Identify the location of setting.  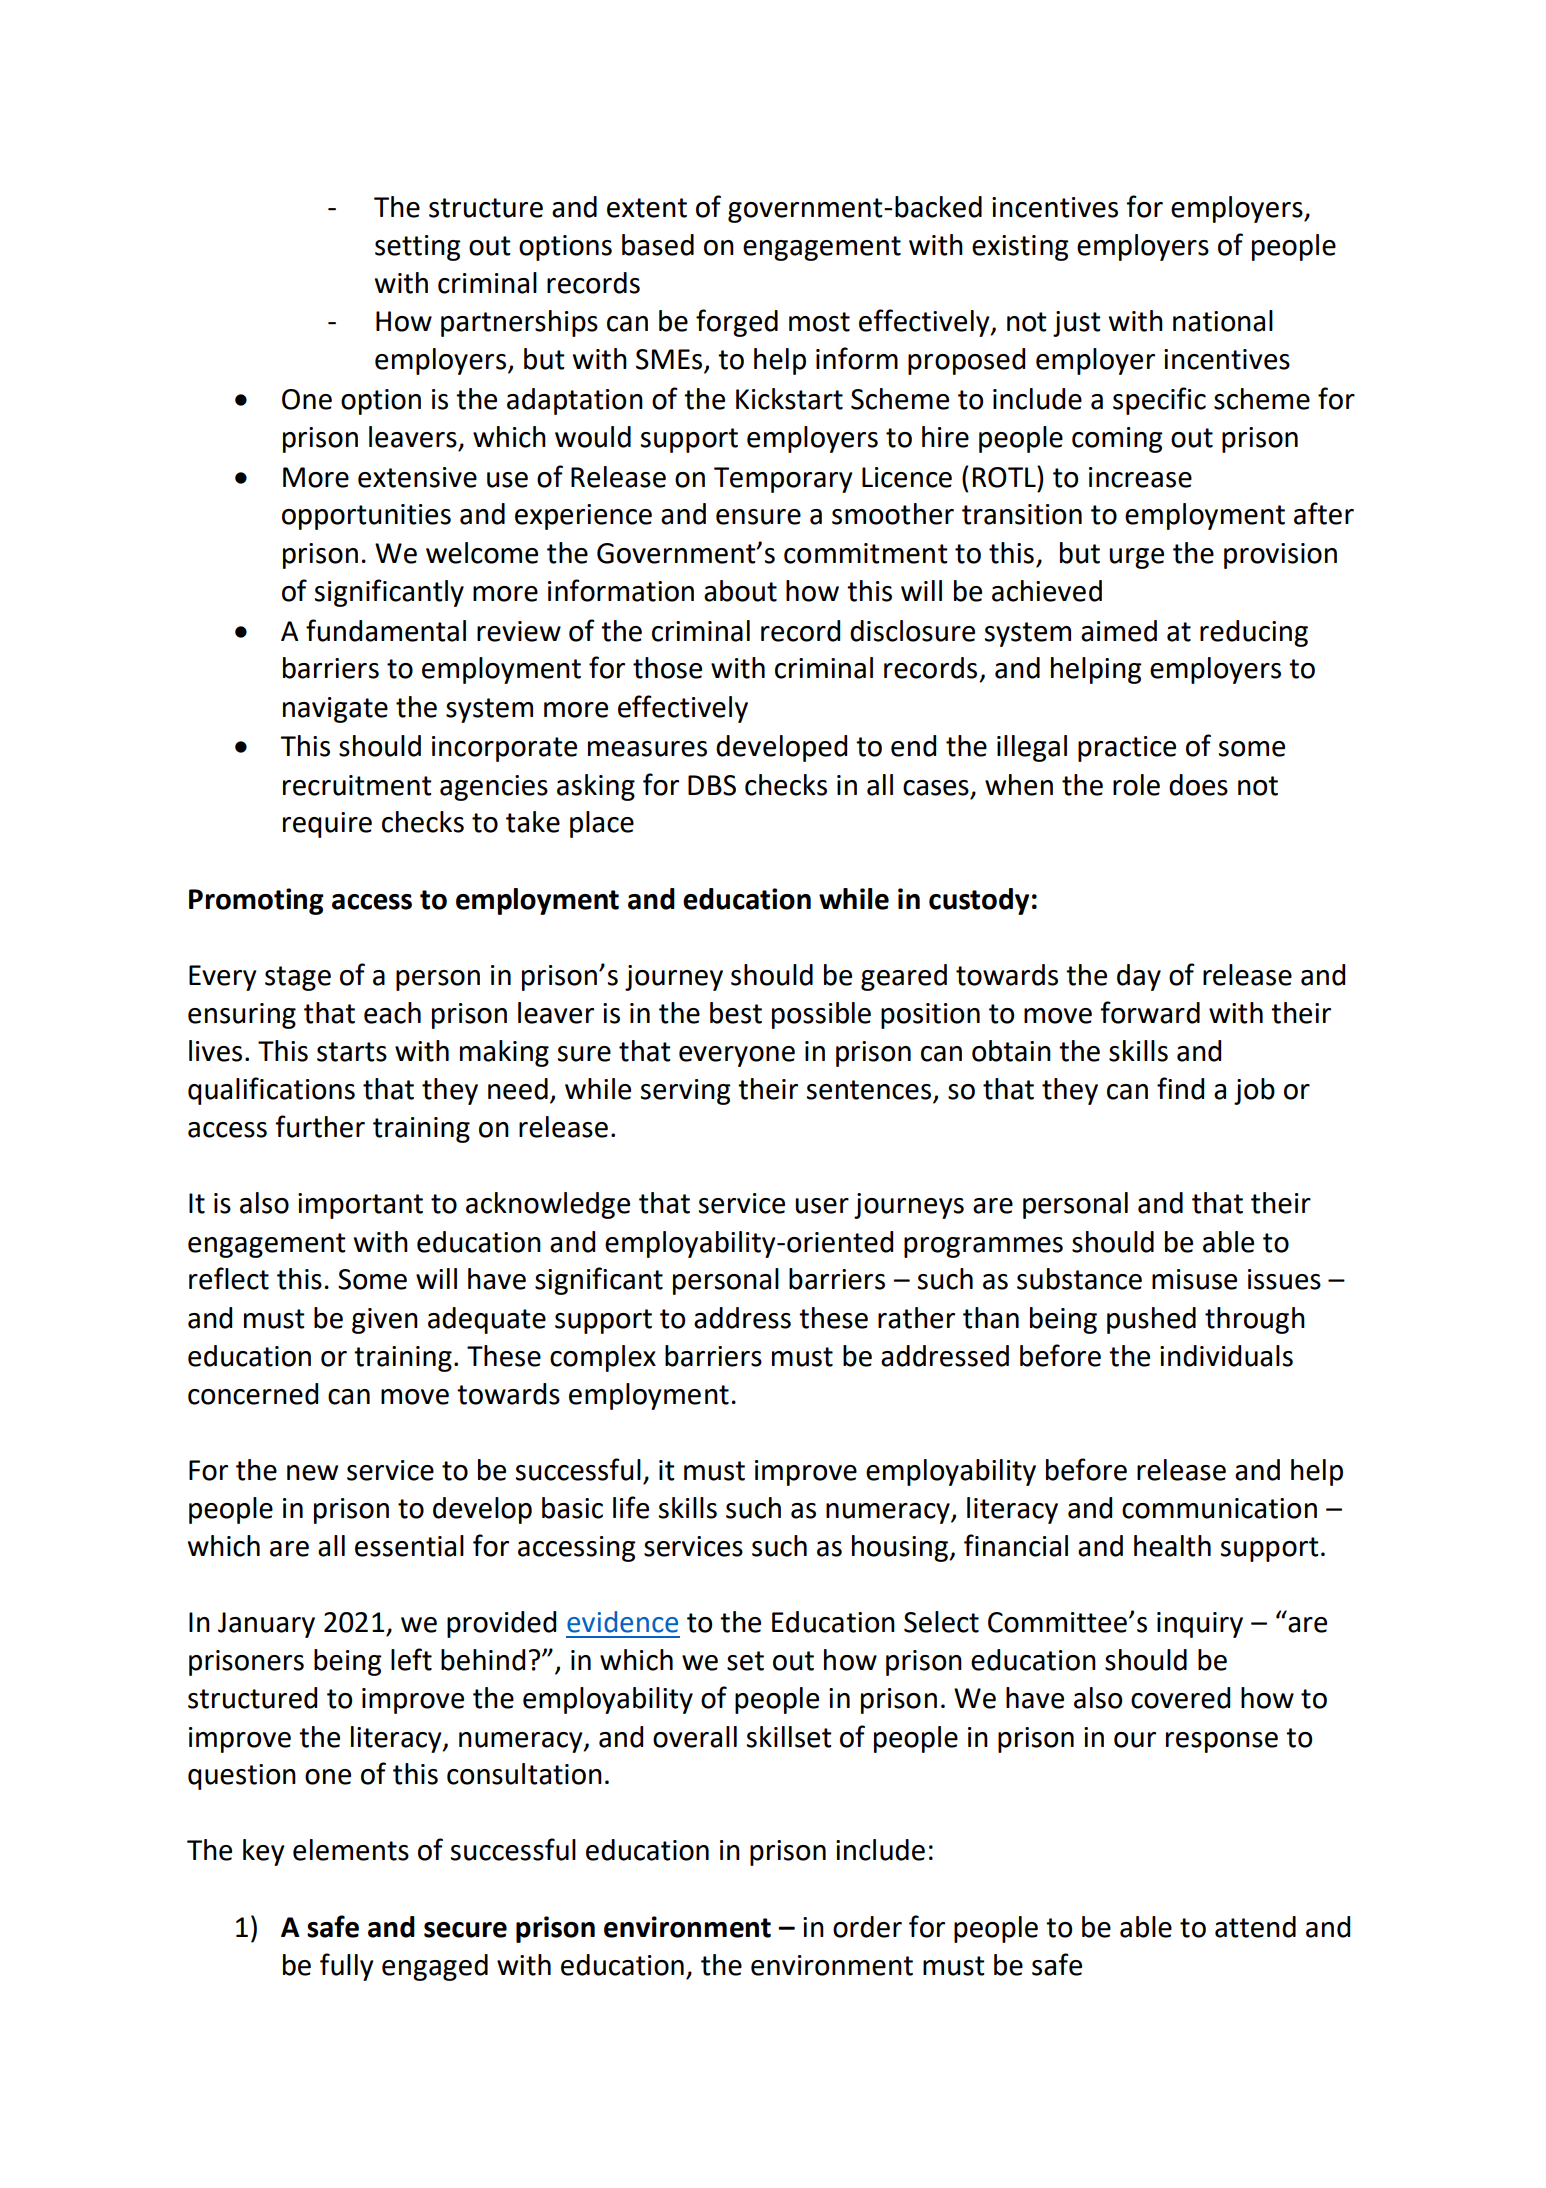
(418, 248).
